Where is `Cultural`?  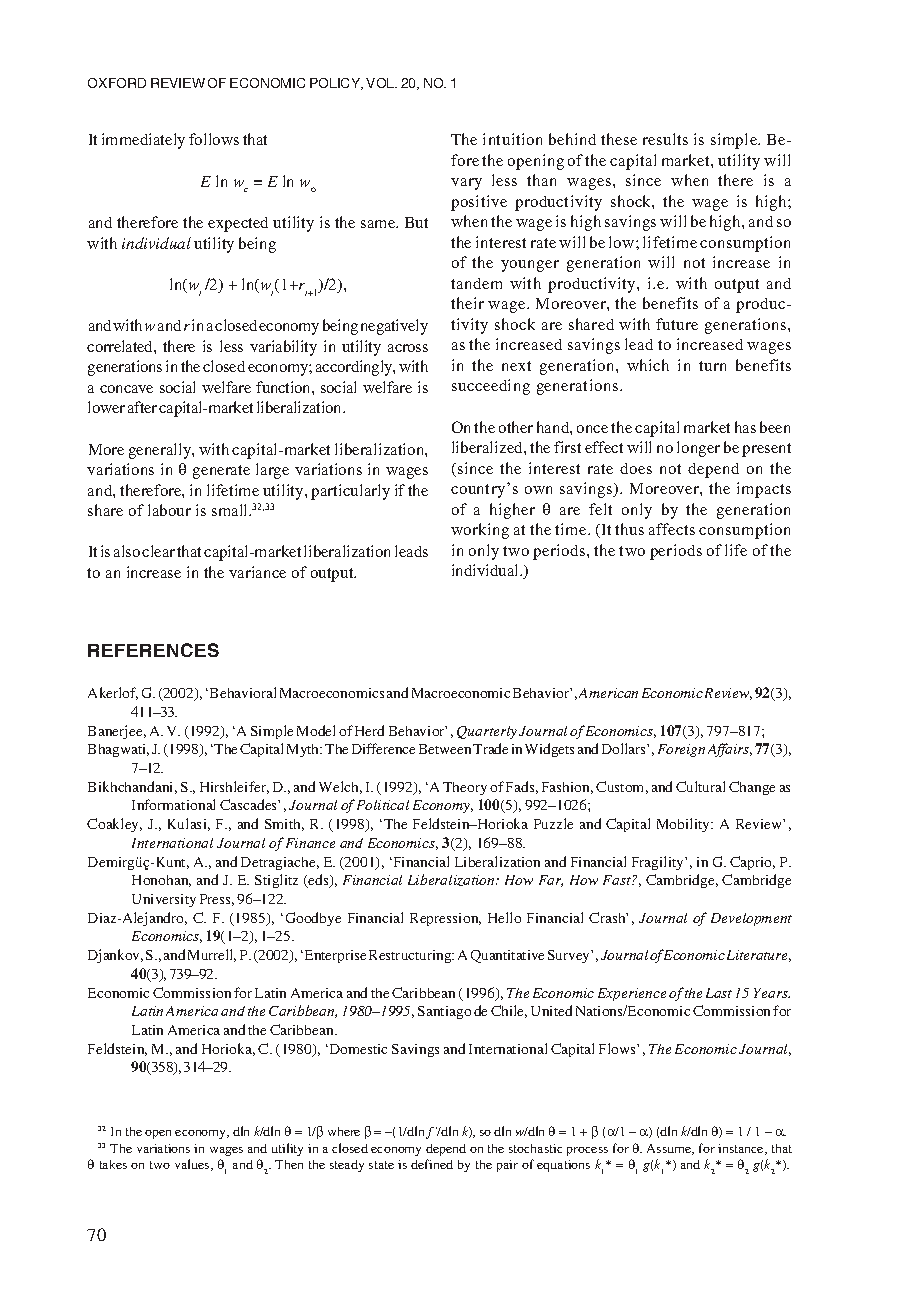
Cultural is located at coordinates (700, 786).
